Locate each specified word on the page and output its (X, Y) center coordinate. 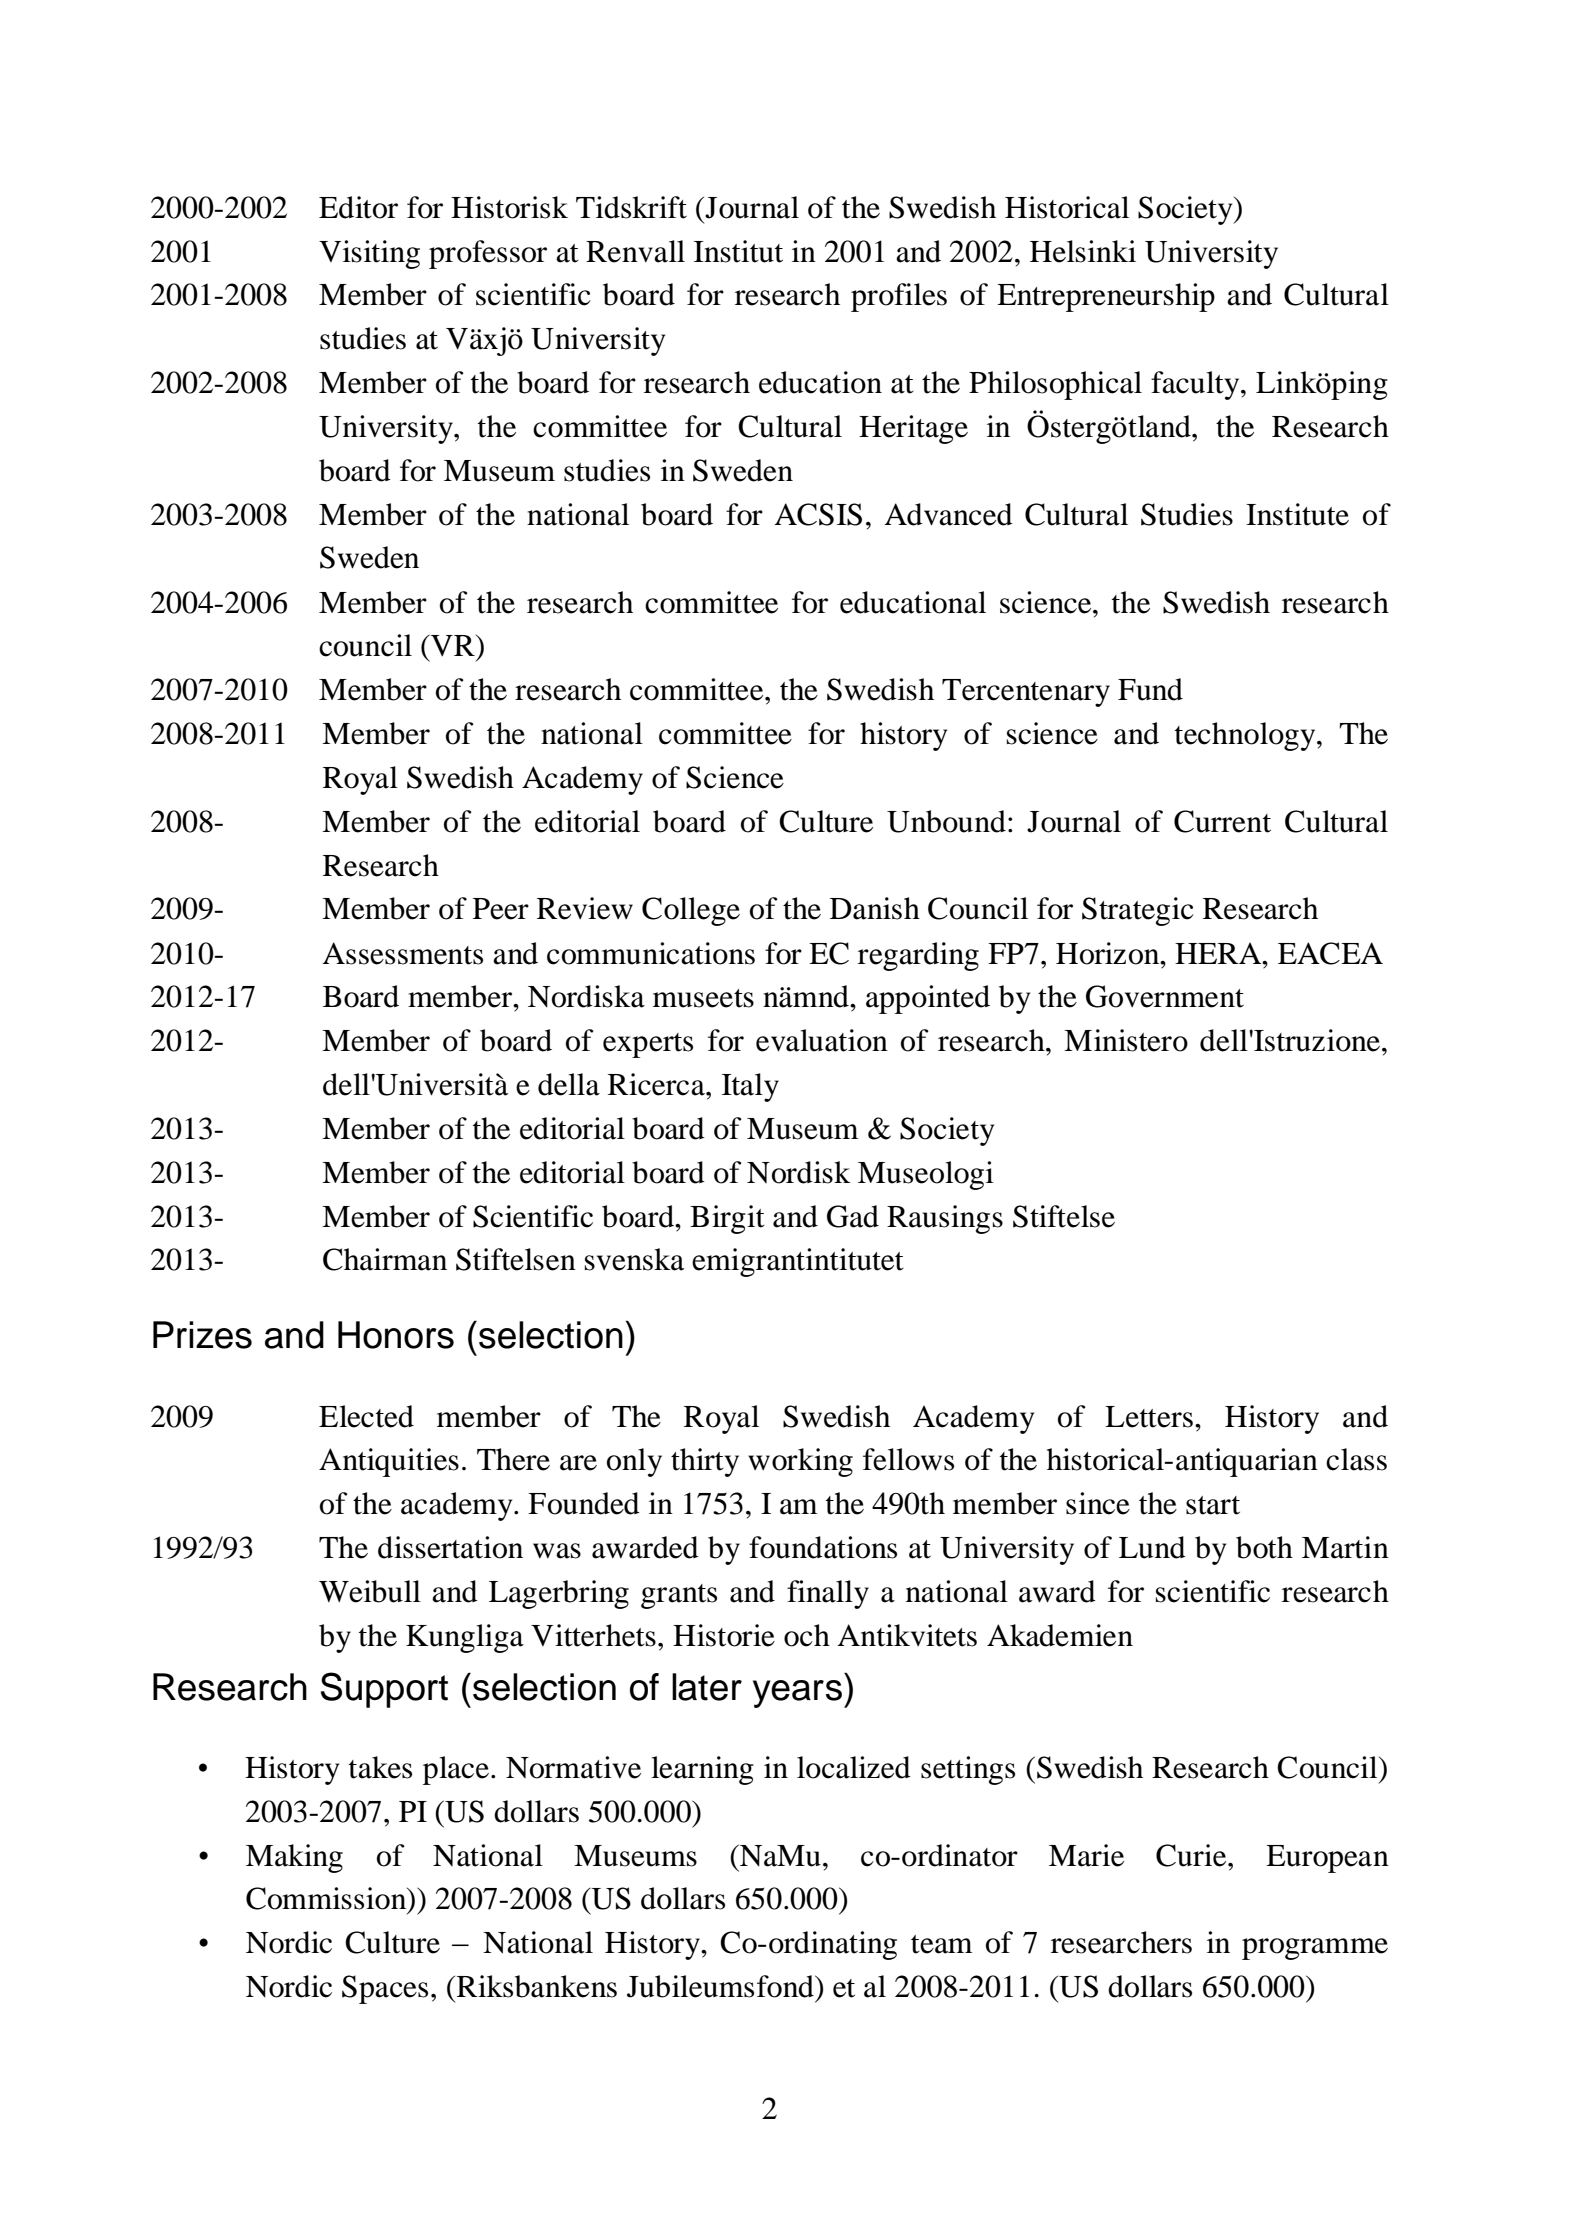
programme (1315, 1949)
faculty (1196, 385)
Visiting (369, 254)
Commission (327, 1899)
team (941, 1944)
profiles (899, 297)
